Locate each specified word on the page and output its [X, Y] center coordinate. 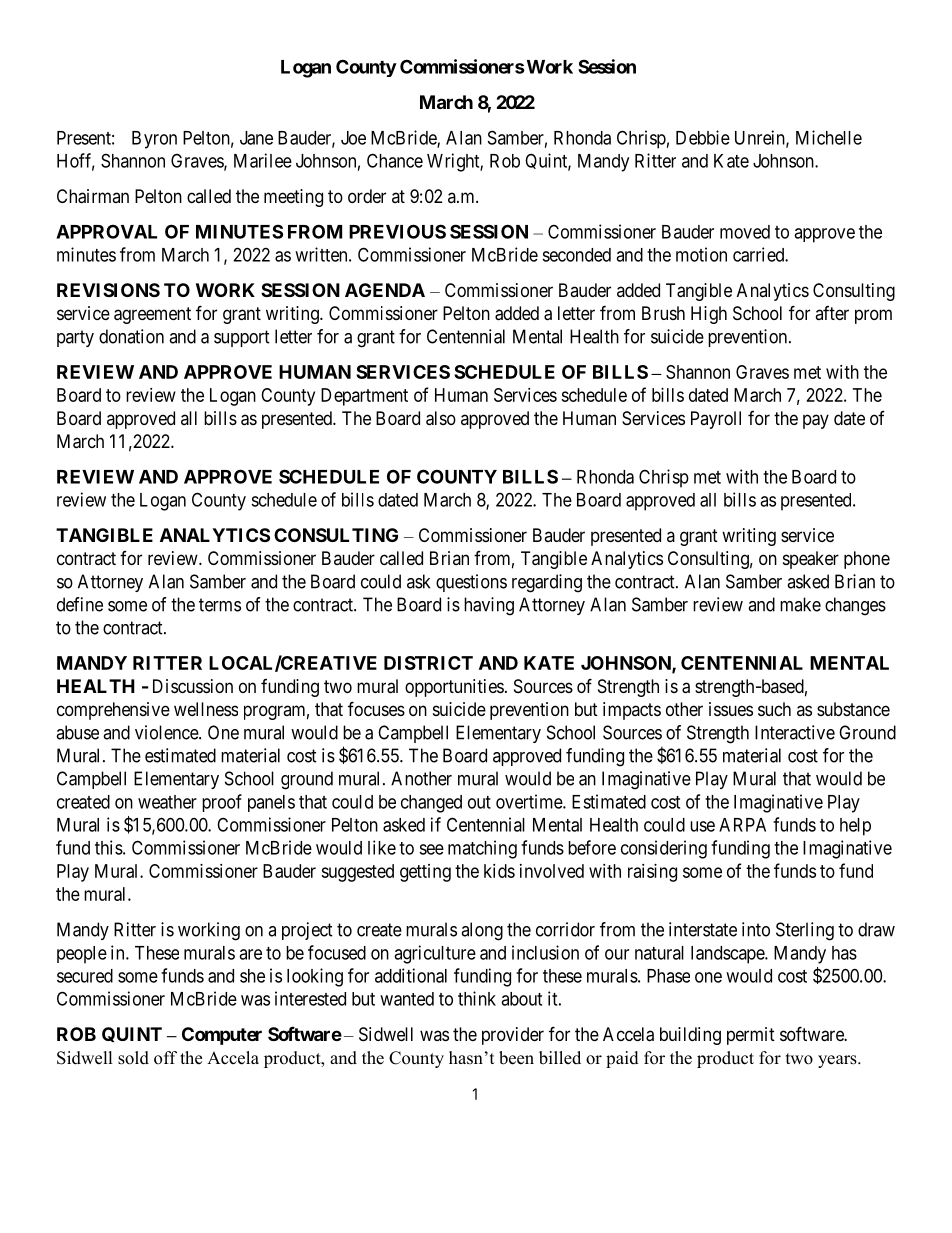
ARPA [742, 825]
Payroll [716, 420]
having [489, 606]
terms [220, 605]
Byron [154, 140]
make [800, 604]
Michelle [829, 137]
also [441, 418]
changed [431, 804]
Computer [222, 1036]
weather [167, 802]
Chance [395, 160]
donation [131, 336]
